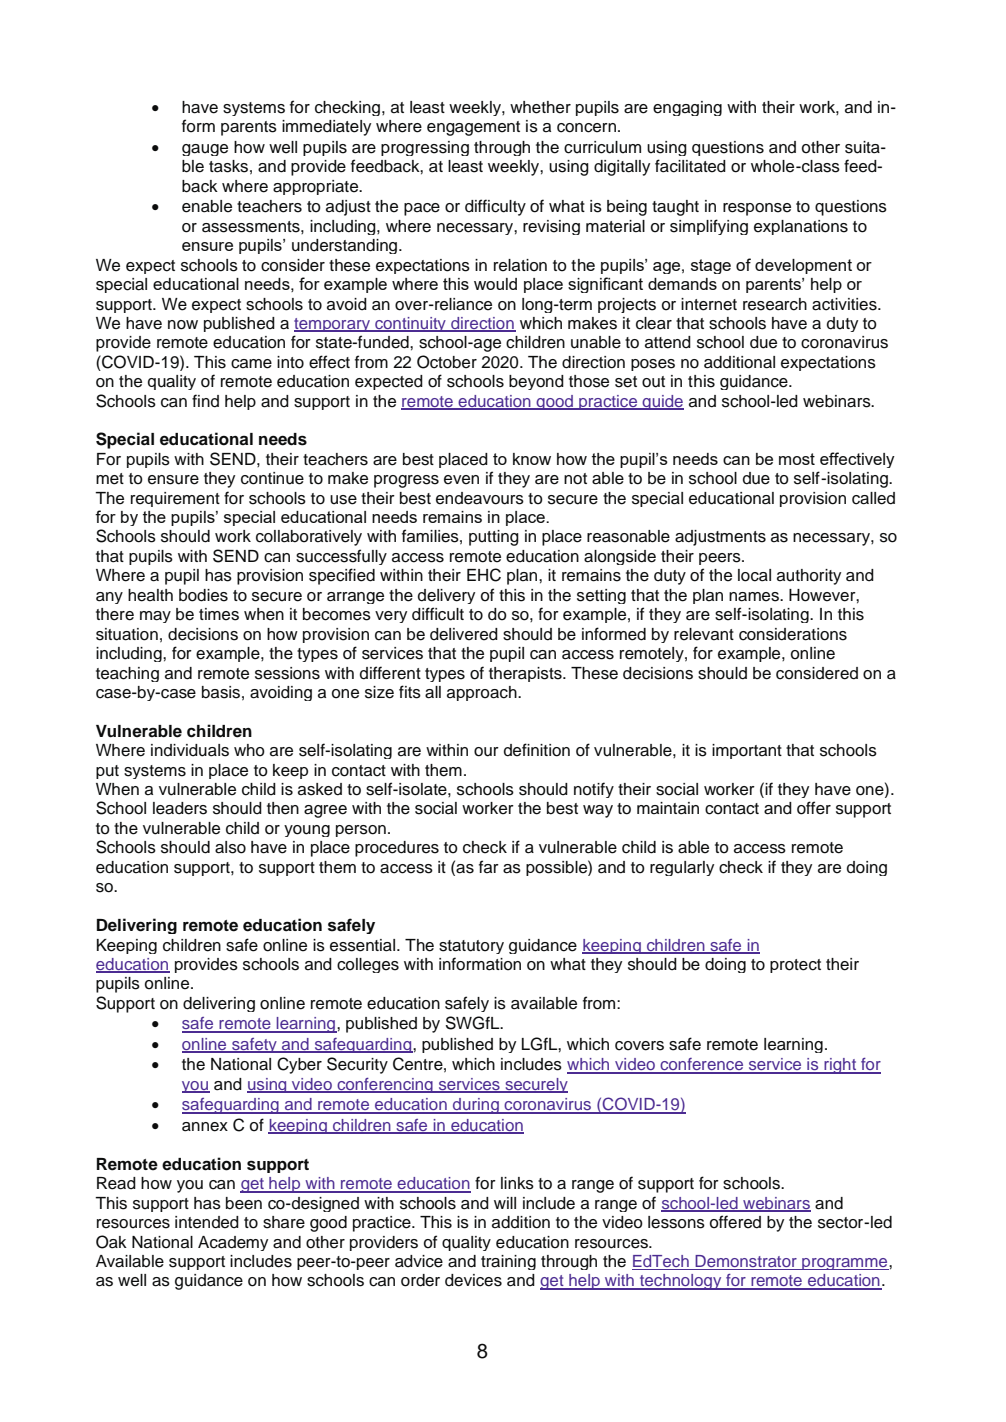  Describe the element at coordinates (747, 751) in the screenshot. I see `important` at that location.
